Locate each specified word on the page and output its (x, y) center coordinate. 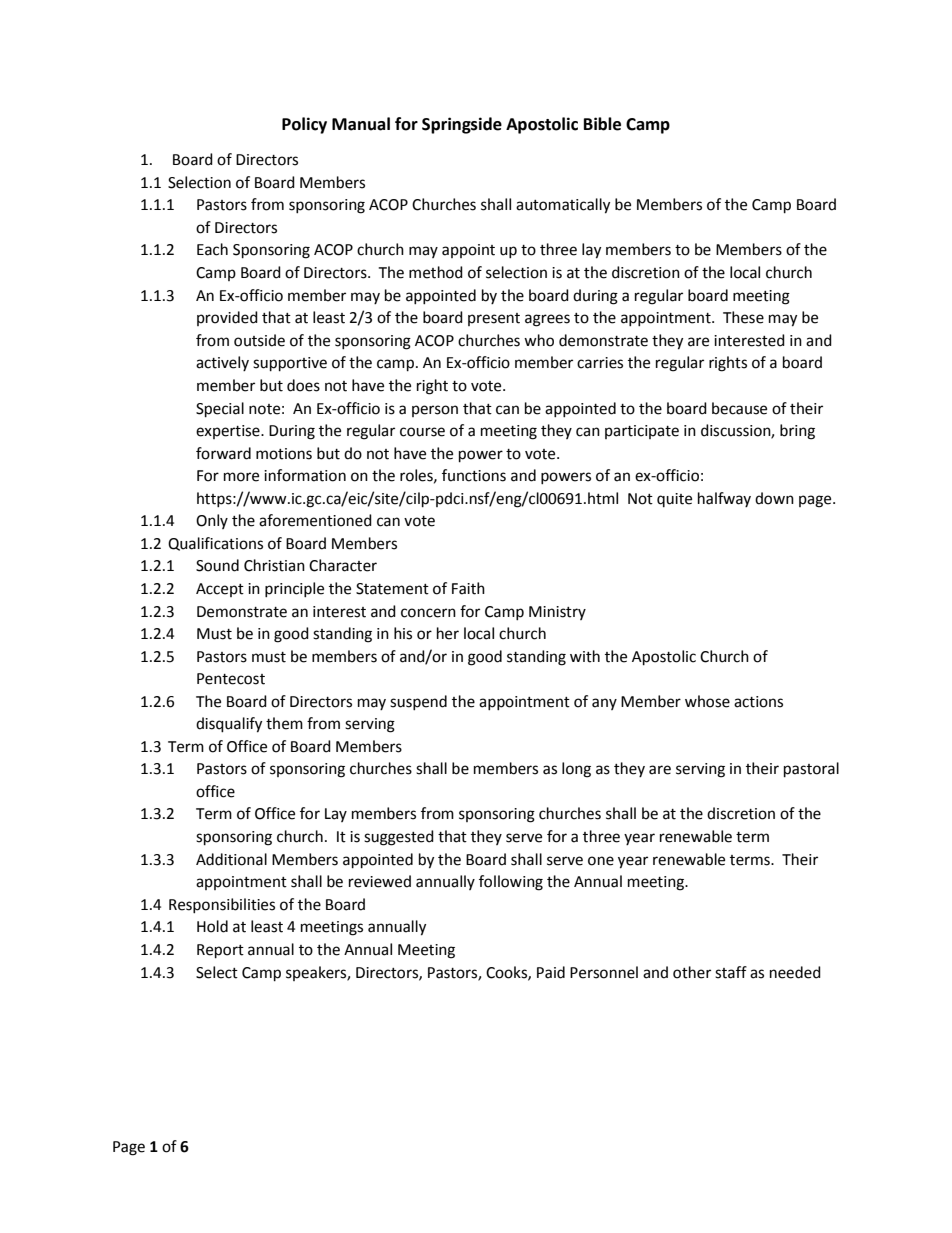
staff (731, 972)
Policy (304, 125)
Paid (551, 972)
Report (220, 951)
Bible (602, 124)
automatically (563, 206)
